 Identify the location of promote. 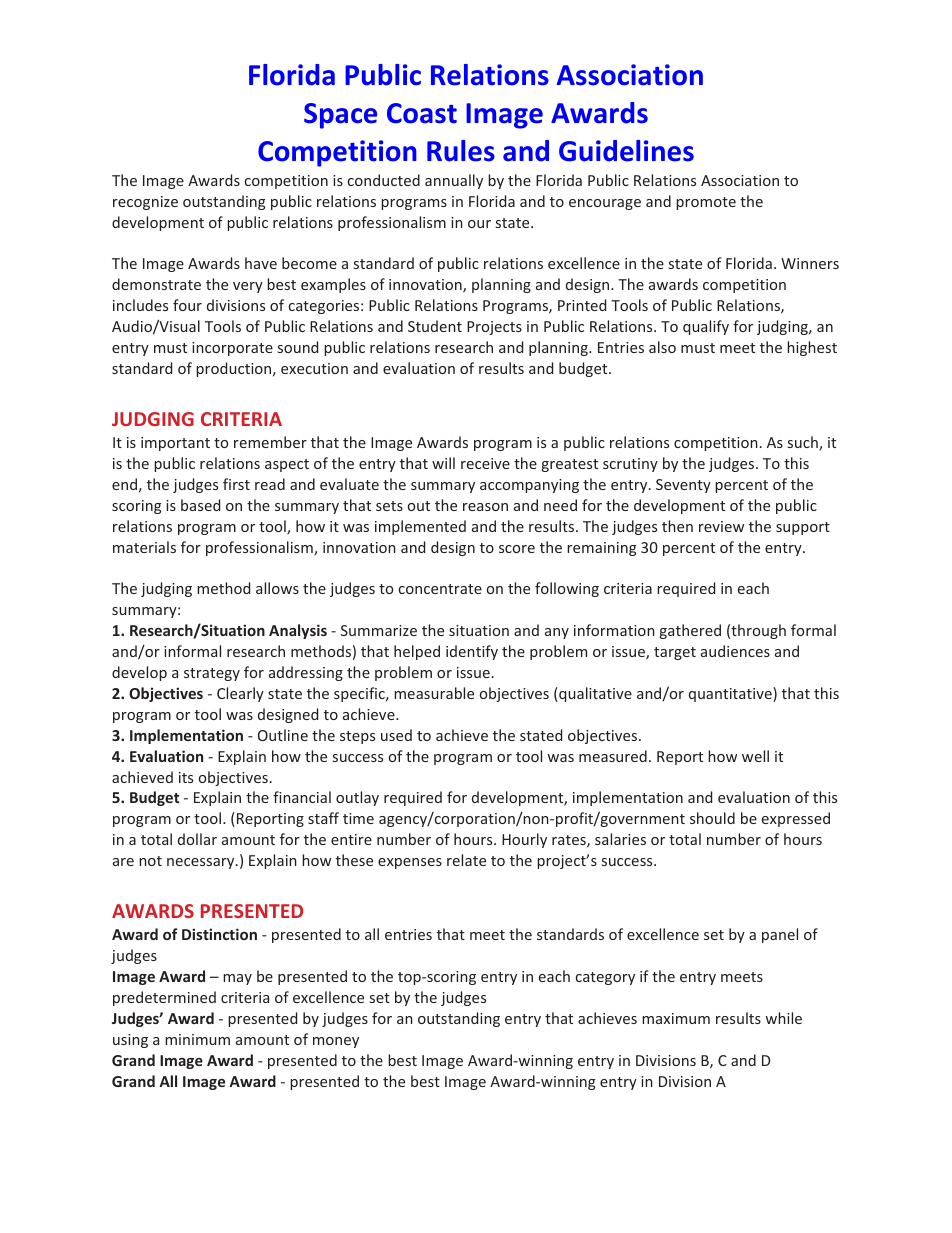
(706, 203).
